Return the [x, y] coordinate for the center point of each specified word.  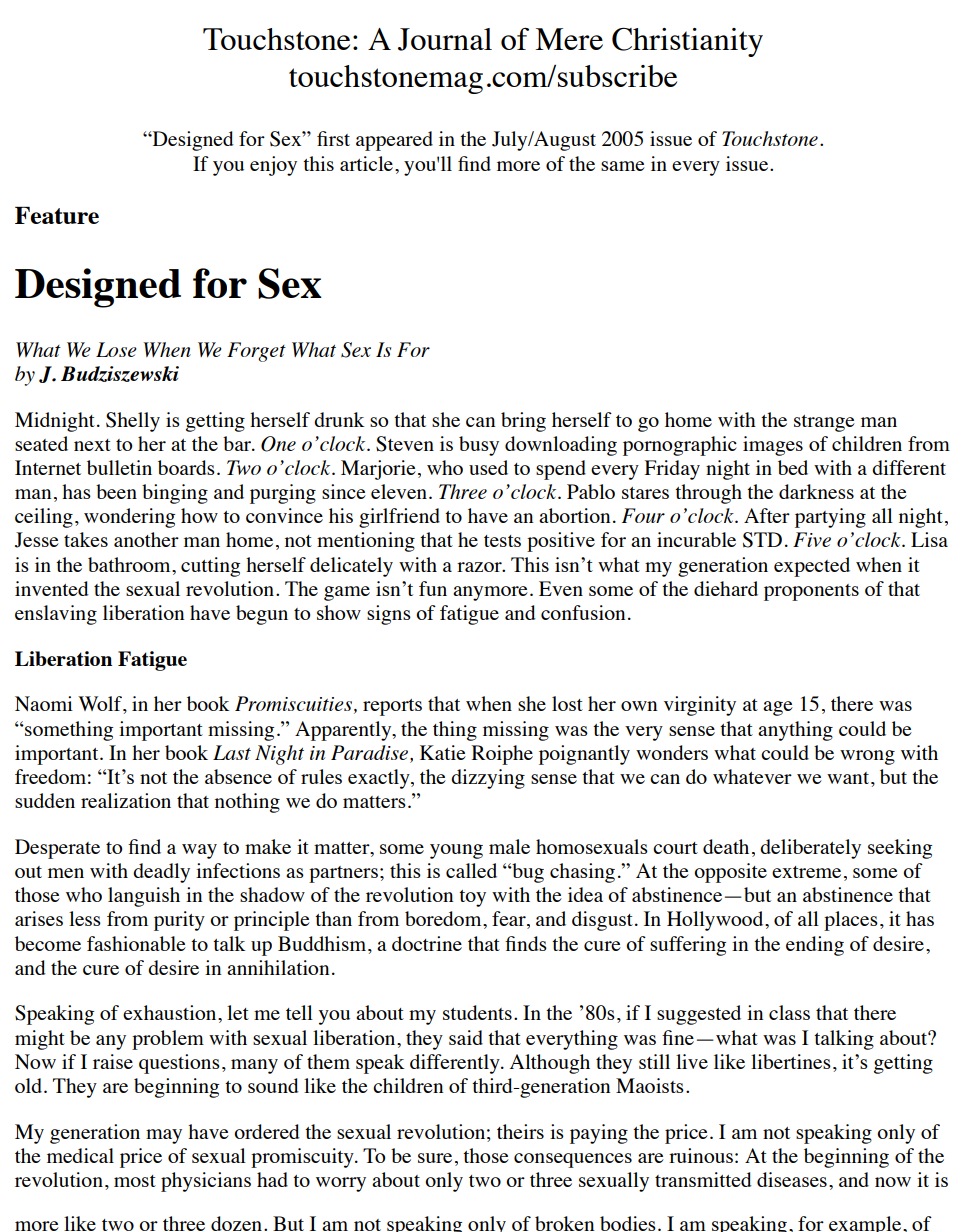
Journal [445, 39]
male [509, 846]
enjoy [273, 166]
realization [126, 800]
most [135, 1181]
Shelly [133, 422]
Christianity [687, 42]
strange [824, 423]
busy [479, 446]
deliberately [810, 849]
